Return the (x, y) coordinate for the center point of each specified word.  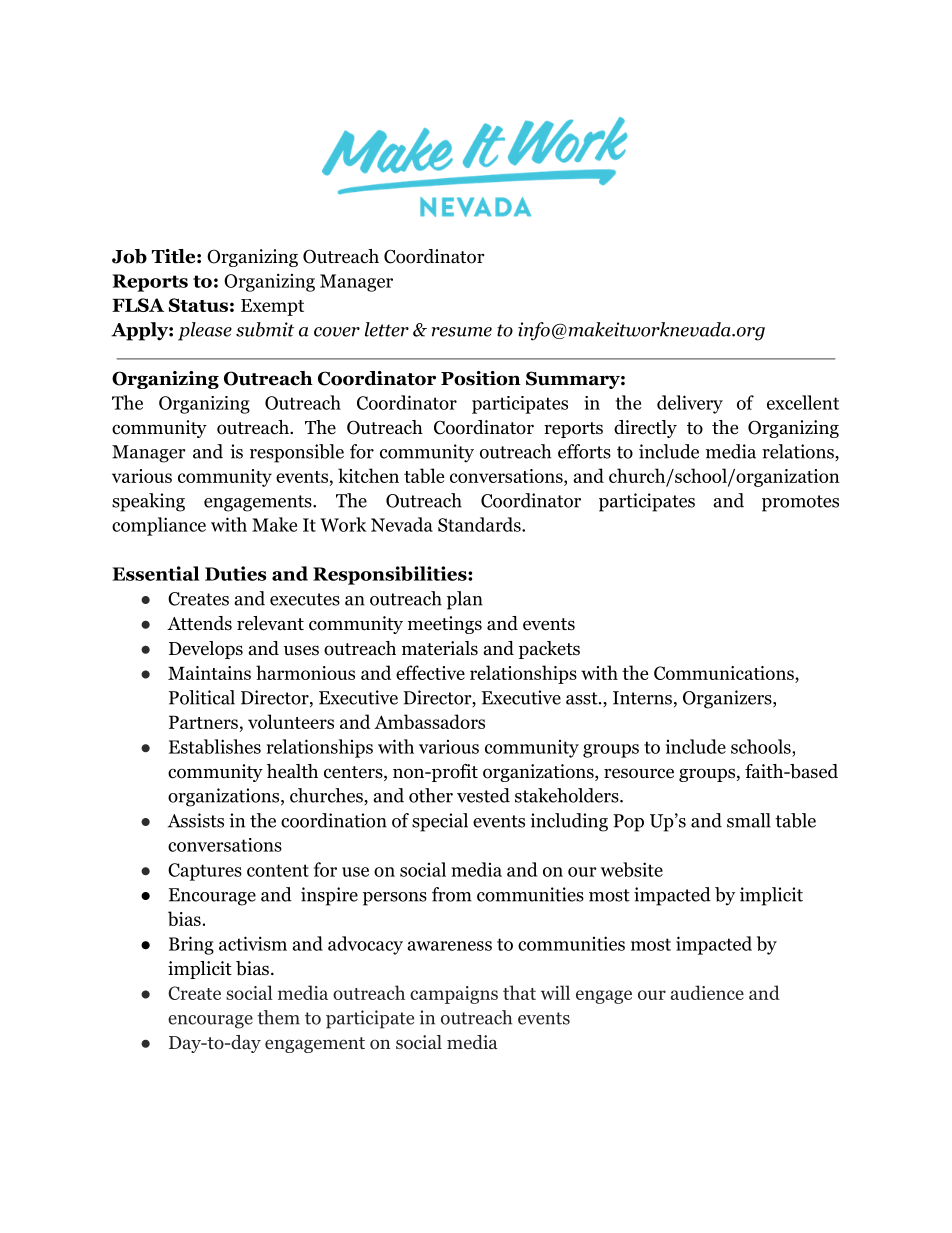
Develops (206, 650)
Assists (196, 820)
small (749, 820)
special (440, 822)
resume (462, 332)
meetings (445, 625)
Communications (725, 674)
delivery (690, 404)
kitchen (368, 475)
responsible (297, 453)
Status (198, 305)
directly (645, 429)
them (278, 1017)
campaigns (454, 995)
